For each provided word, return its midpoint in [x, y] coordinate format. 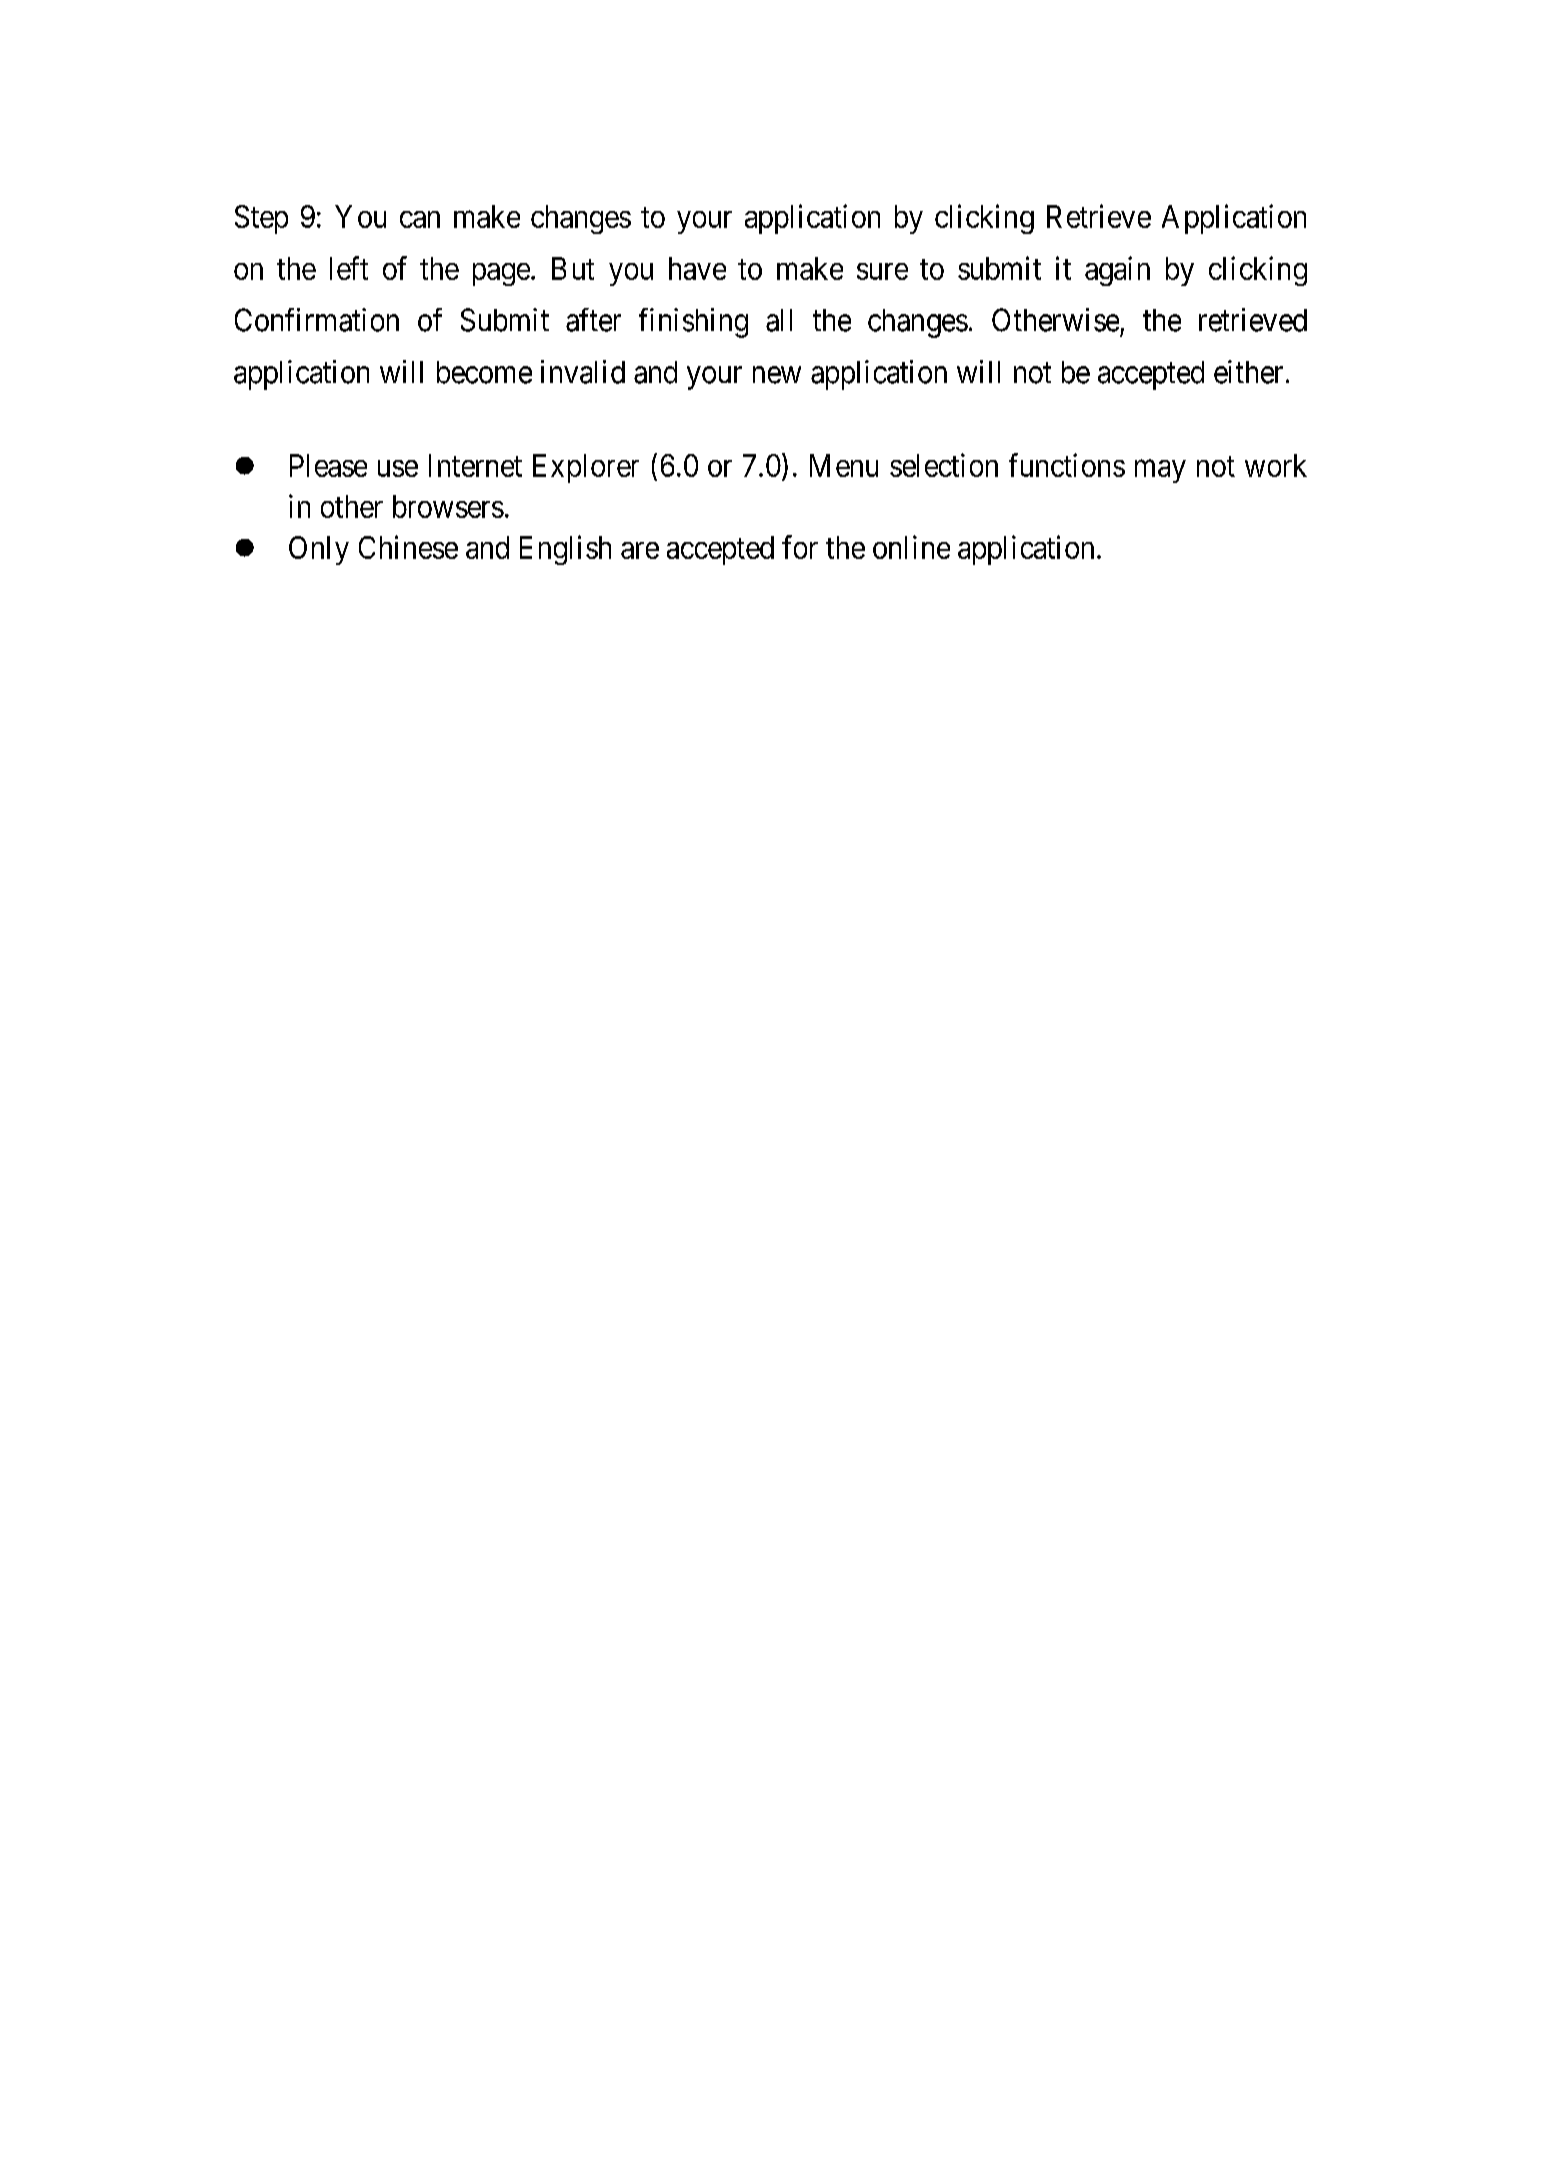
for [800, 547]
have [697, 268]
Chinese [408, 547]
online [911, 547]
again [1117, 271]
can [420, 219]
